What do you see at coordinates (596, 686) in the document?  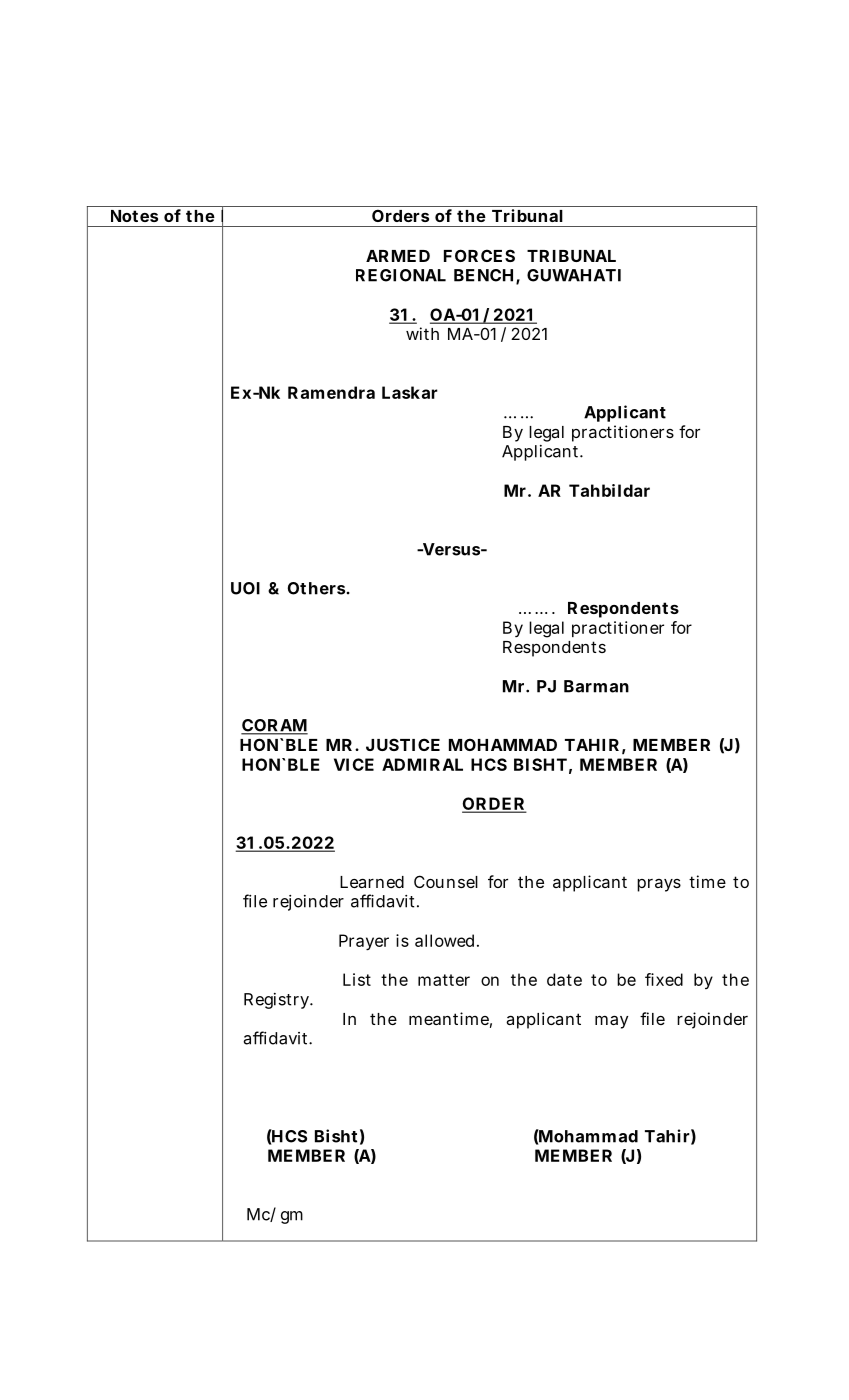 I see `Barman` at bounding box center [596, 686].
